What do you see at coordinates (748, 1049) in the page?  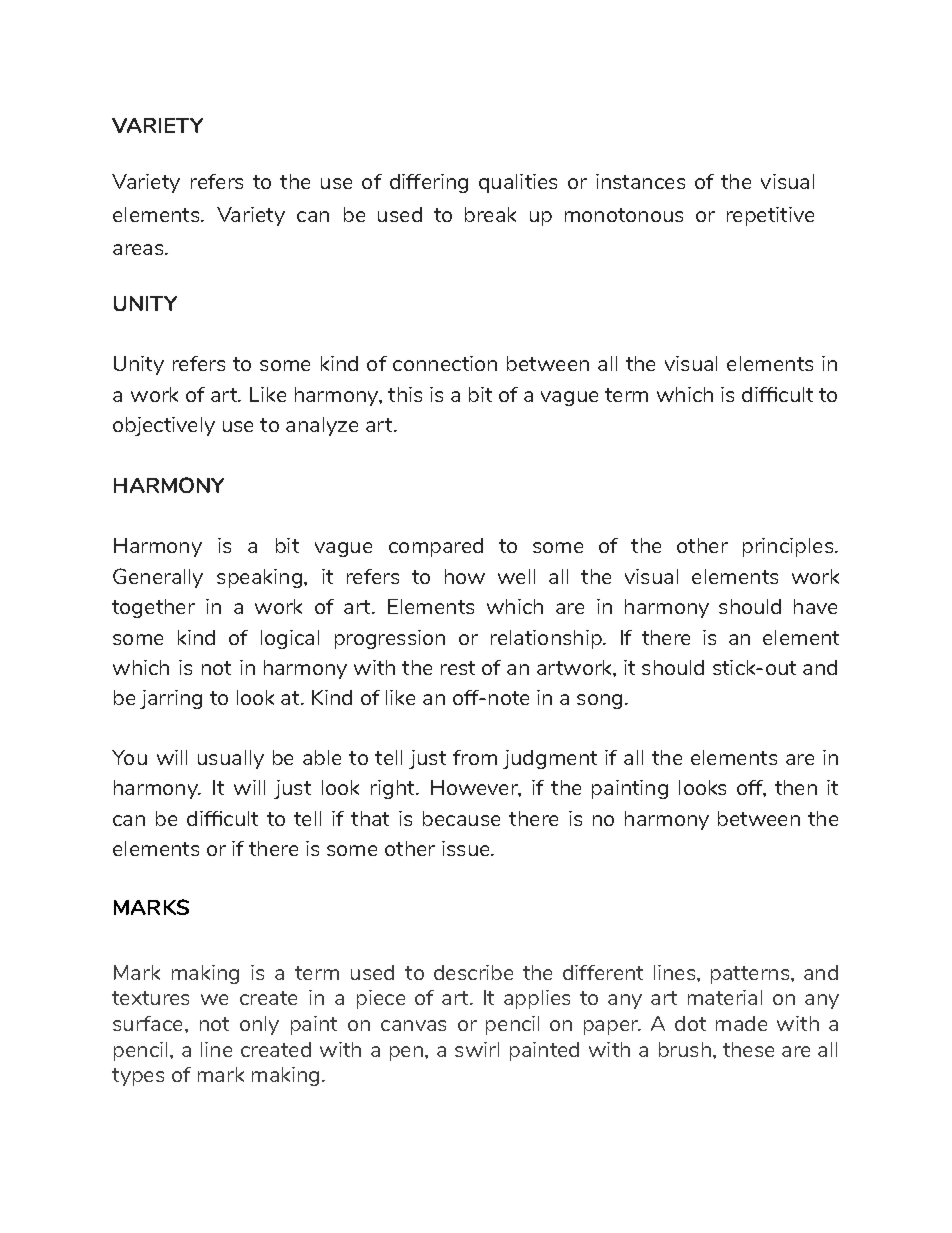 I see `these` at bounding box center [748, 1049].
